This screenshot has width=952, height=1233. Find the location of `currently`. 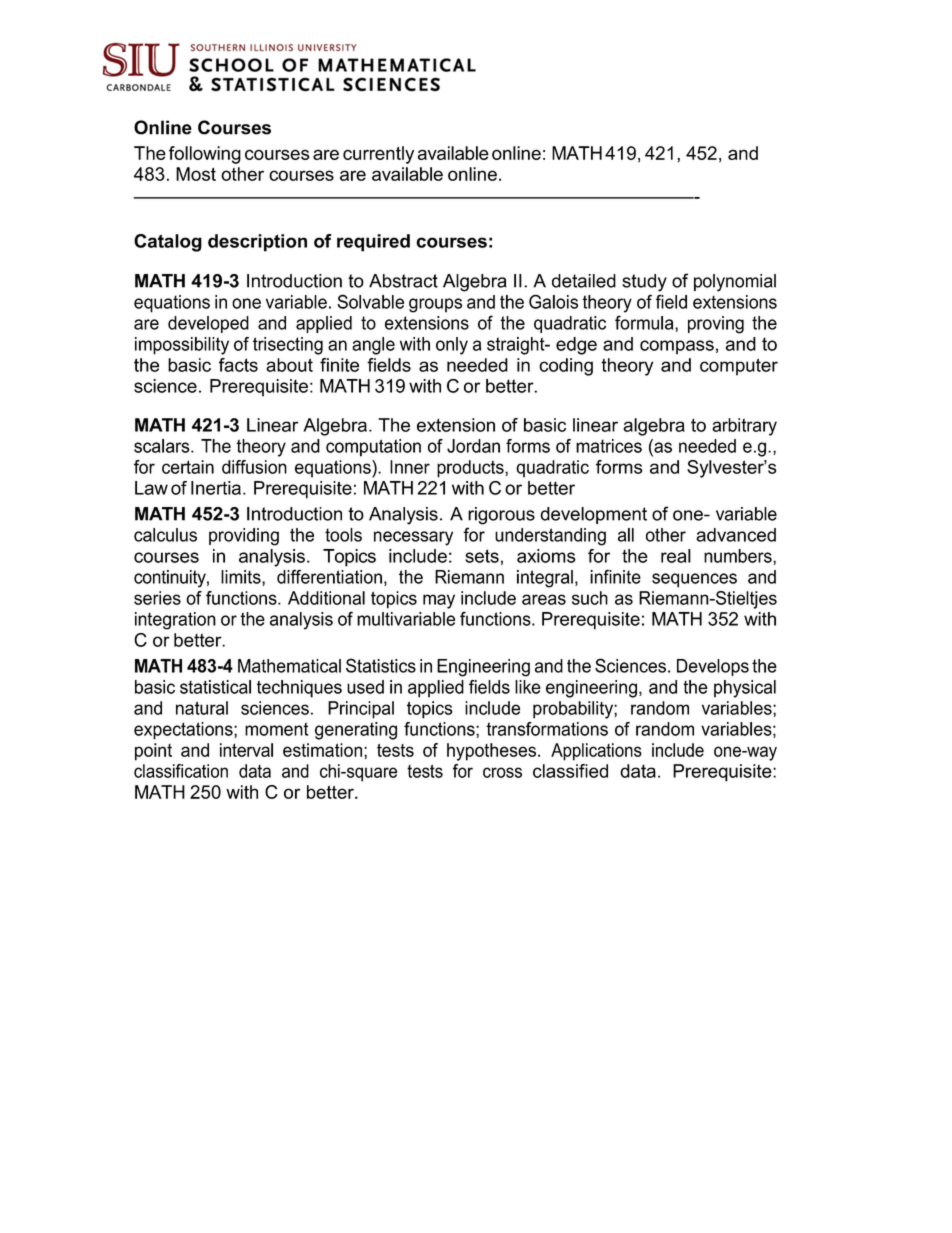

currently is located at coordinates (378, 155).
